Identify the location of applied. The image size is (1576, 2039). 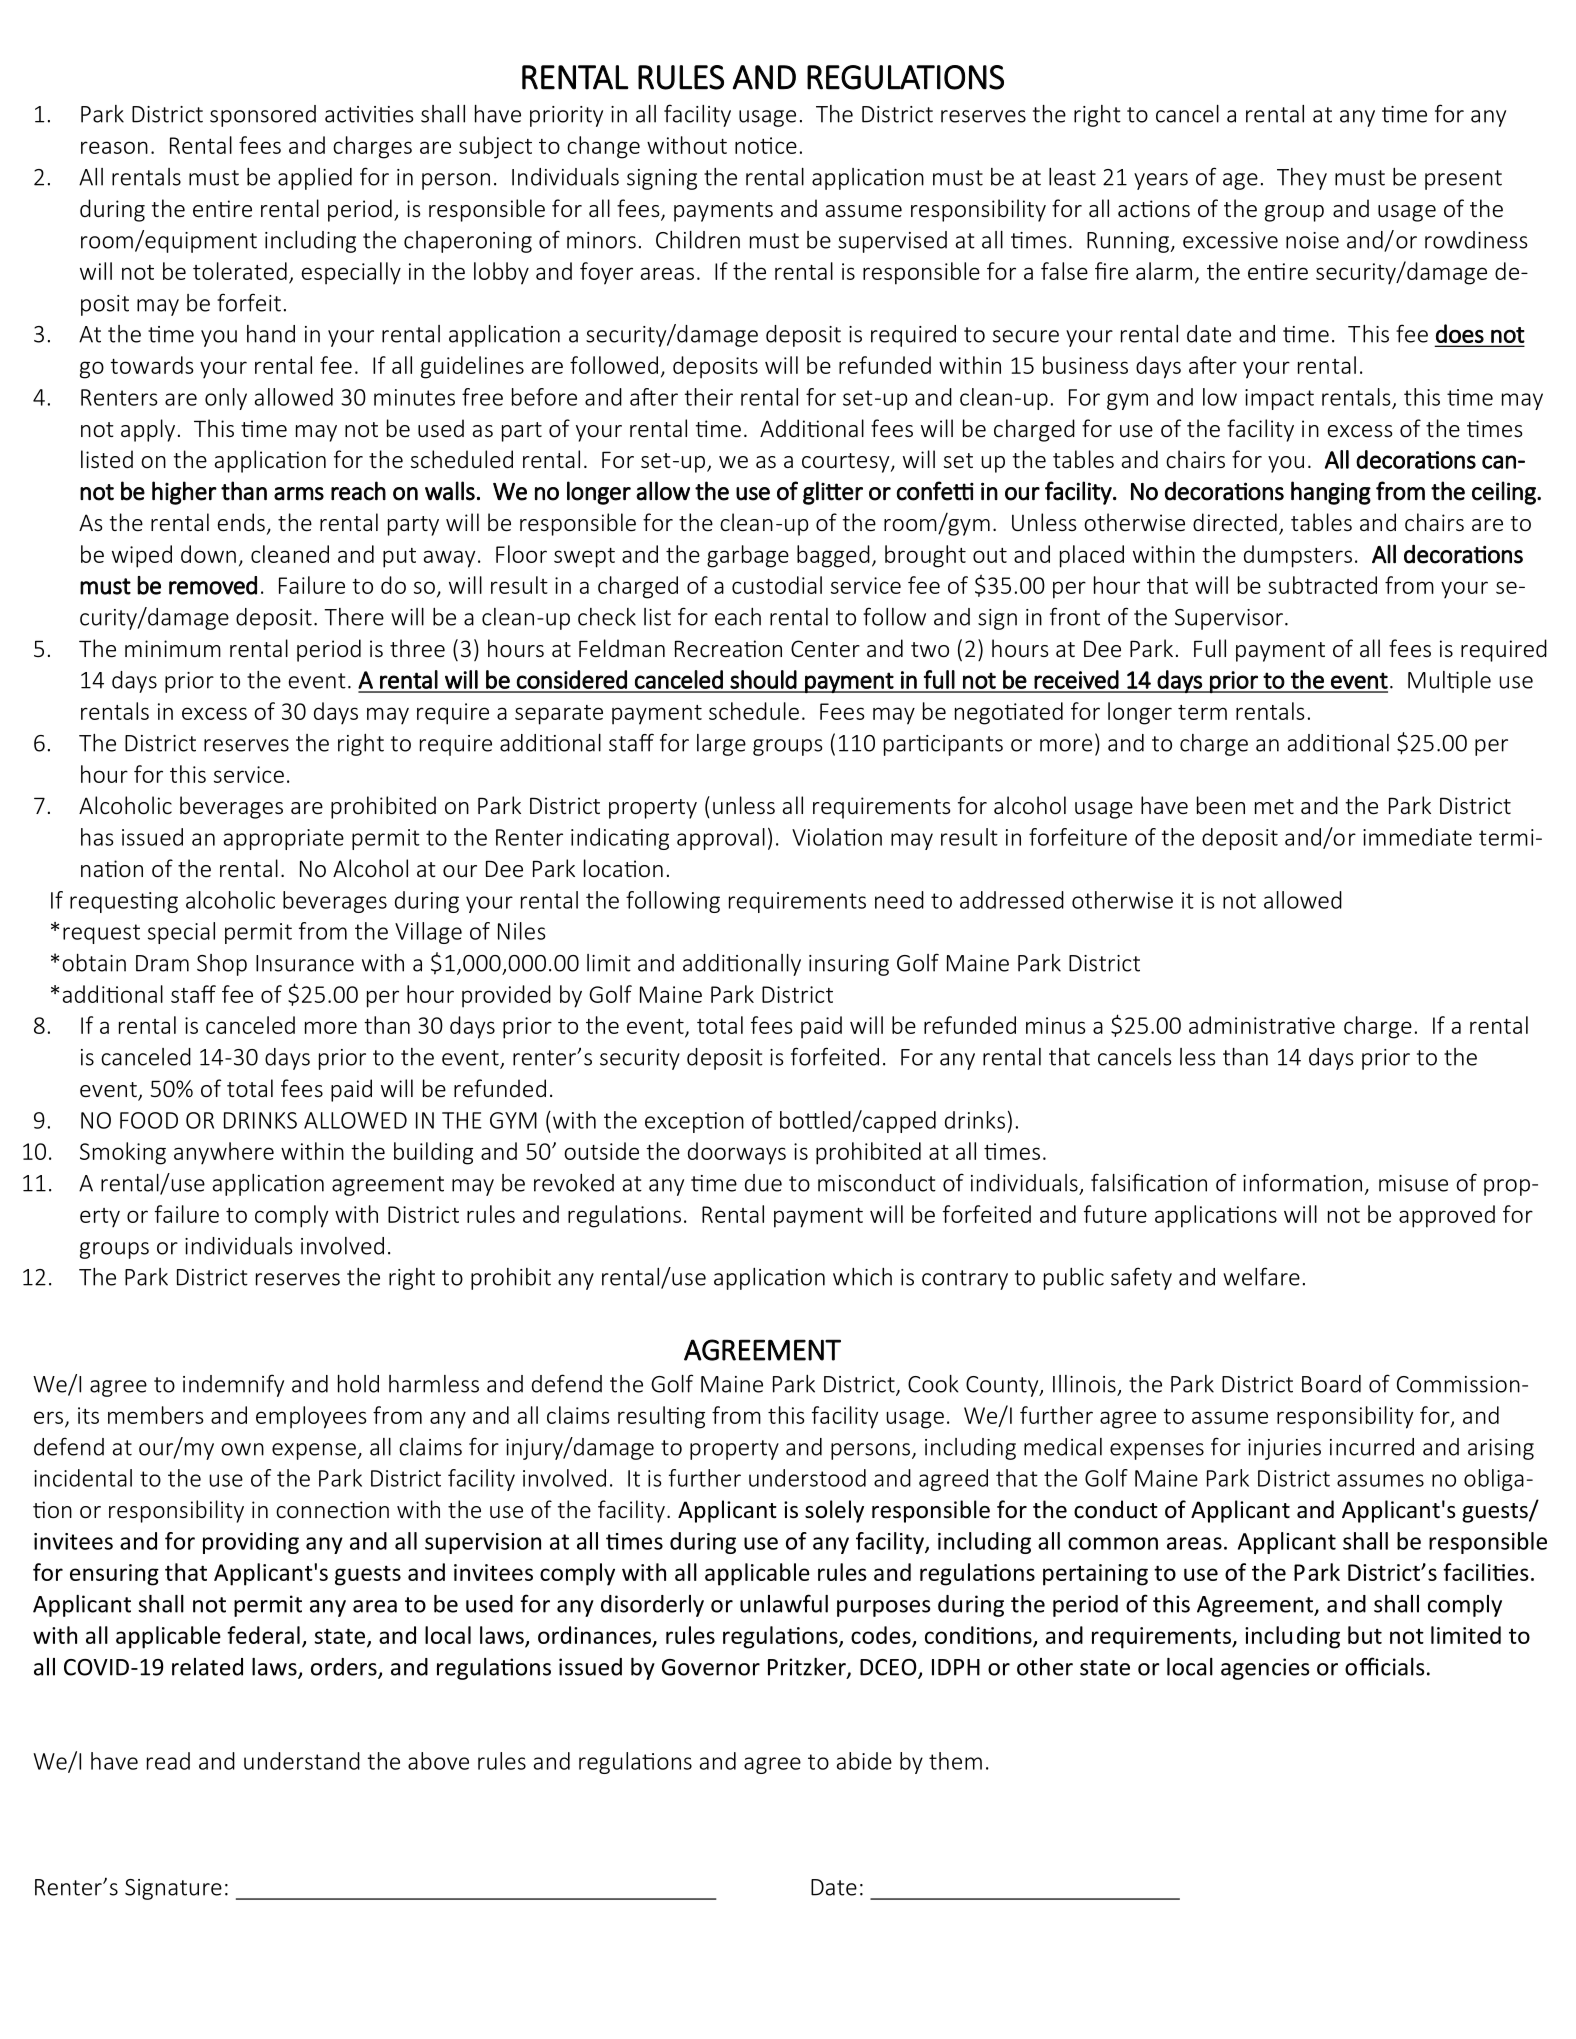
(315, 179).
